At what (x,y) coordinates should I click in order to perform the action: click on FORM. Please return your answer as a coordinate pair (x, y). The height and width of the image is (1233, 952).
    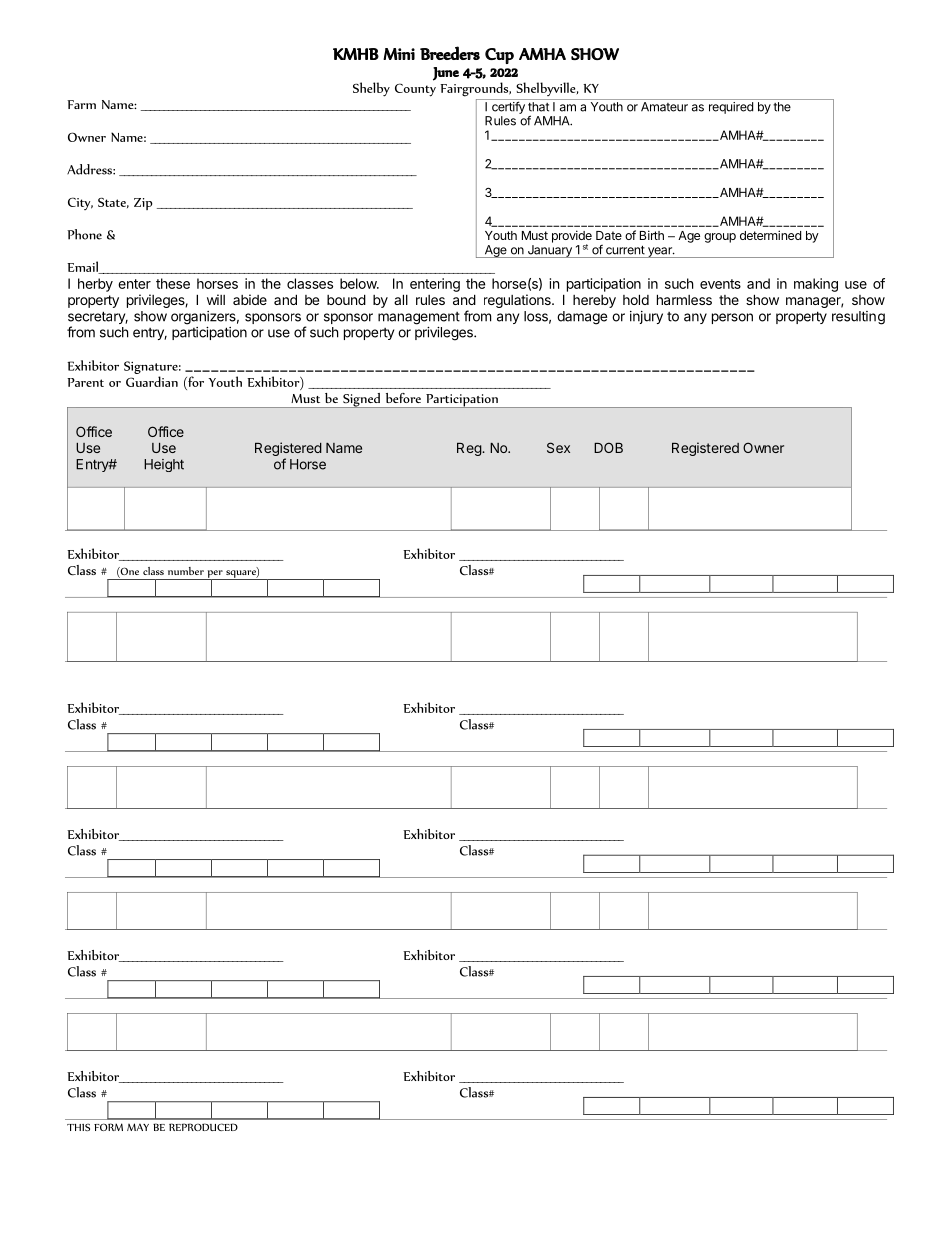
    Looking at the image, I should click on (108, 1127).
